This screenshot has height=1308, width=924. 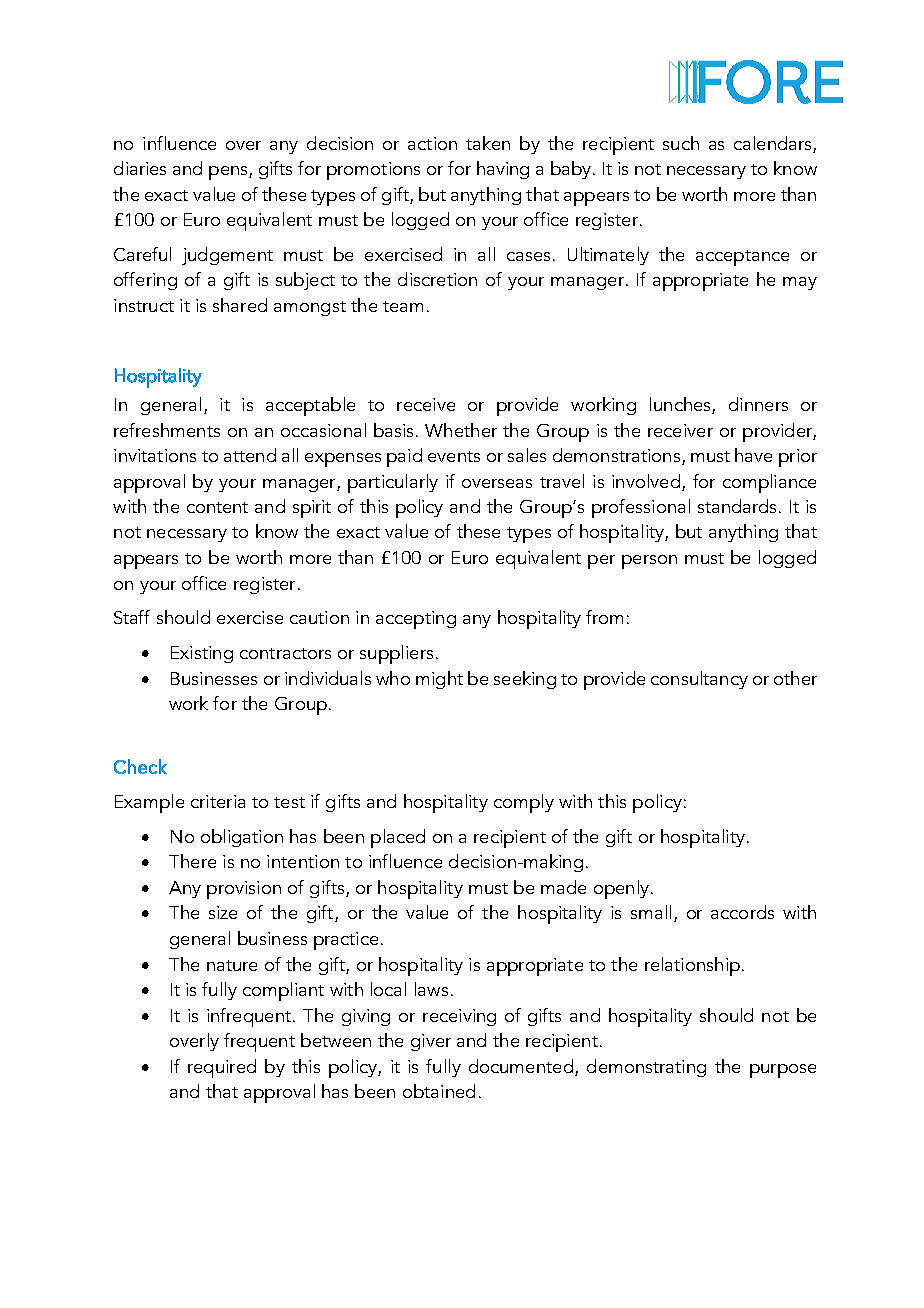 I want to click on have, so click(x=753, y=455).
